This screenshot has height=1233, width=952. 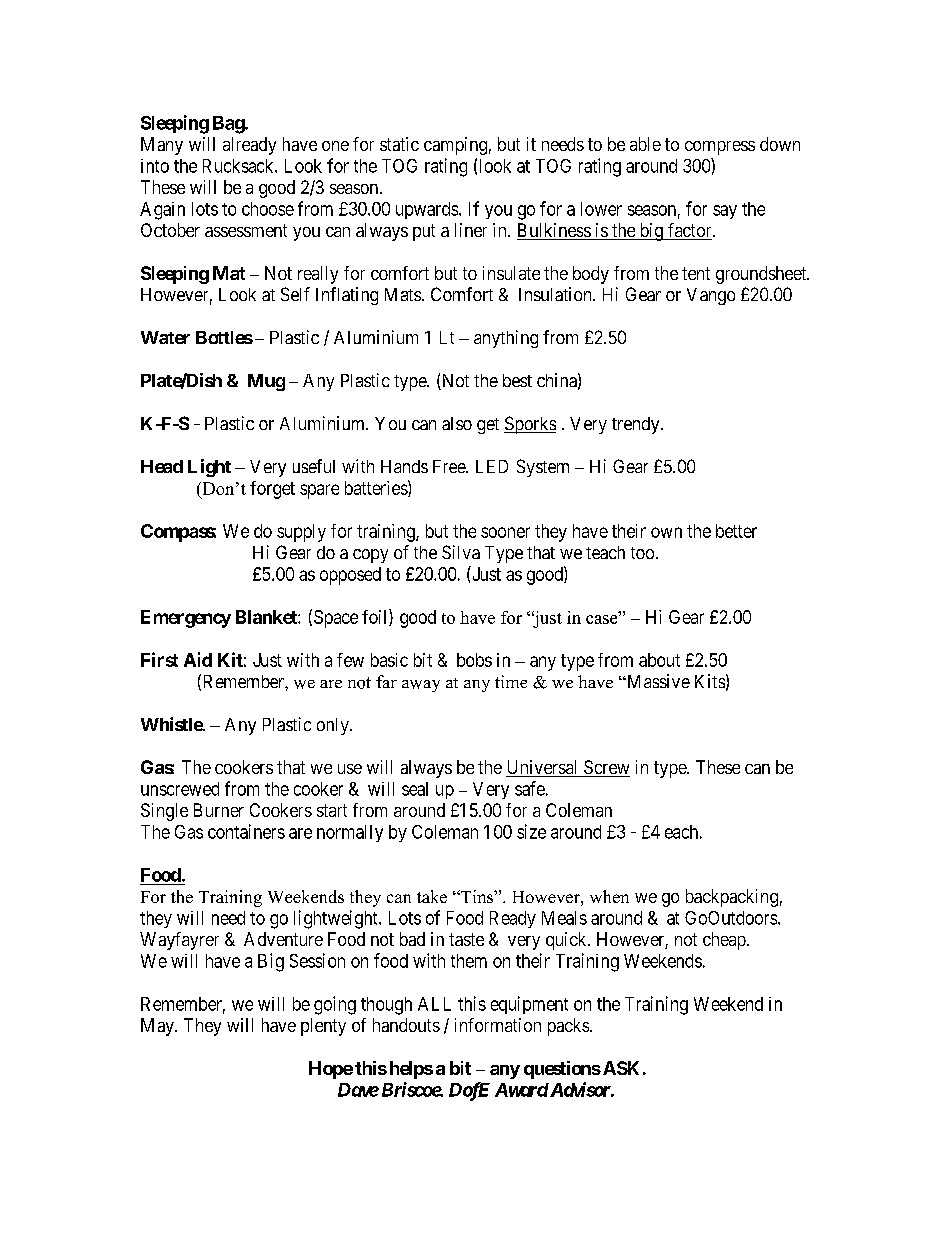 What do you see at coordinates (461, 552) in the screenshot?
I see `Silva` at bounding box center [461, 552].
